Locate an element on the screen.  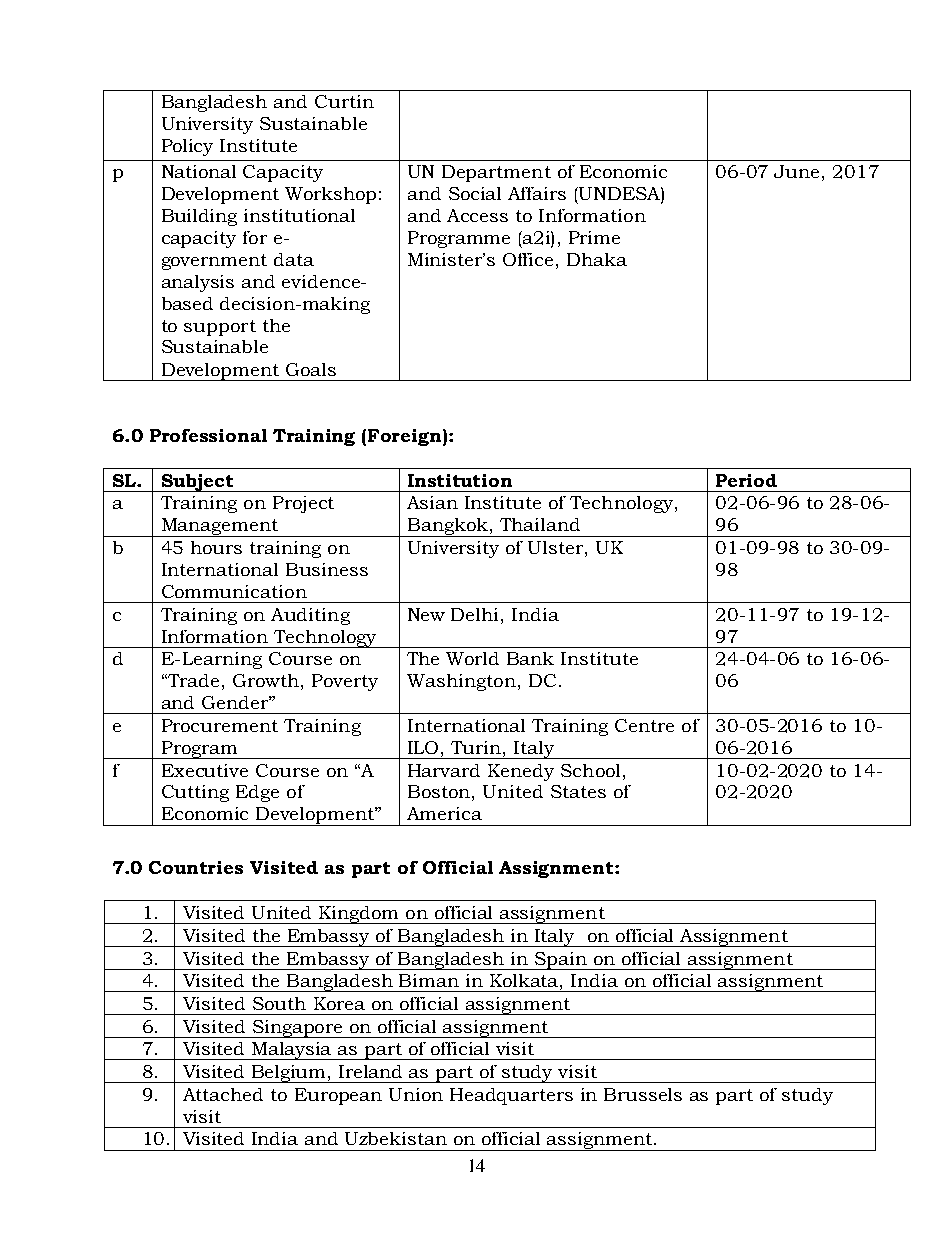
Delhi is located at coordinates (476, 614).
